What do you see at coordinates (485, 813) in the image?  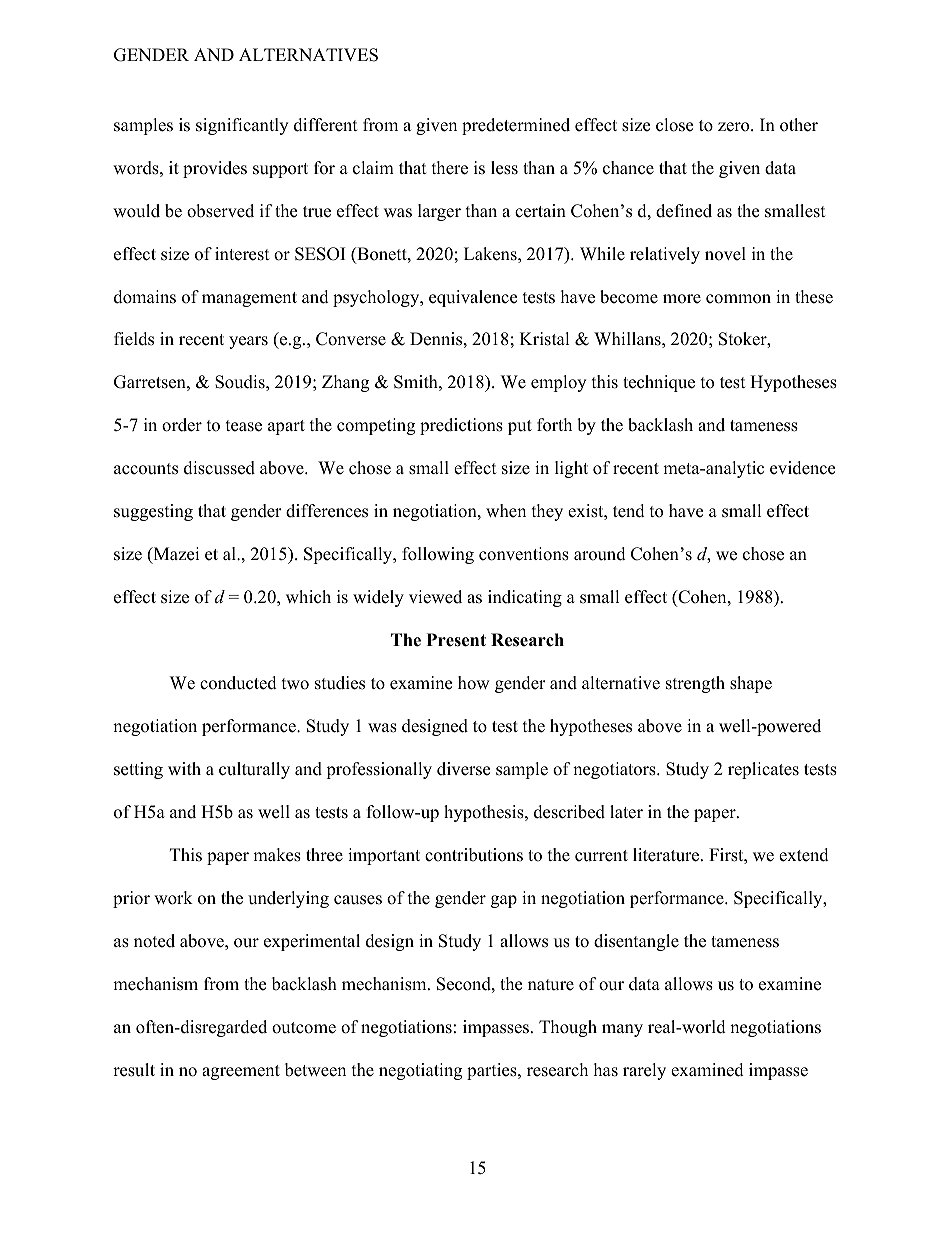 I see `hypothesis` at bounding box center [485, 813].
